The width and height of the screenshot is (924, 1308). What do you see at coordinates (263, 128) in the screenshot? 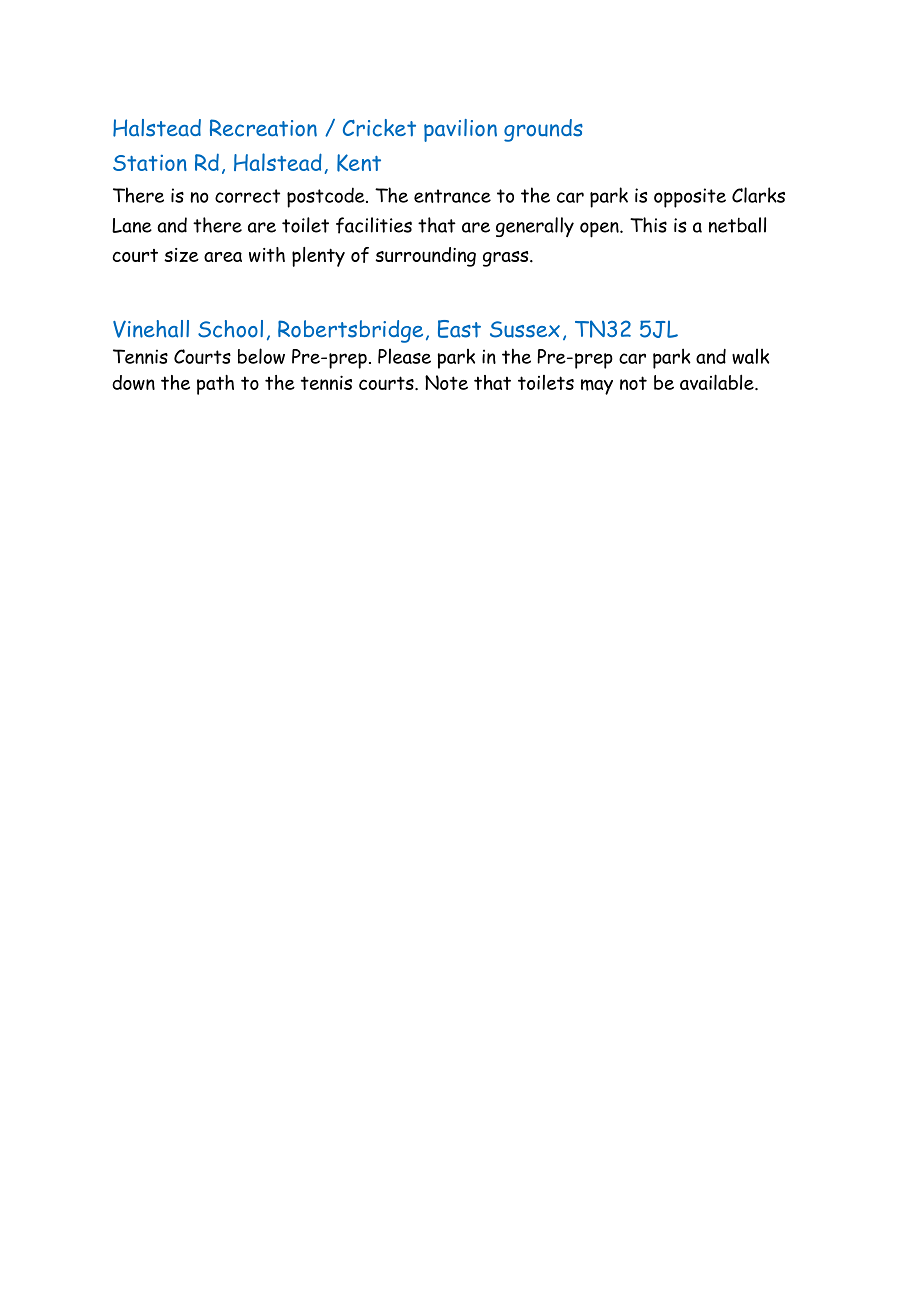
I see `Recreation` at bounding box center [263, 128].
